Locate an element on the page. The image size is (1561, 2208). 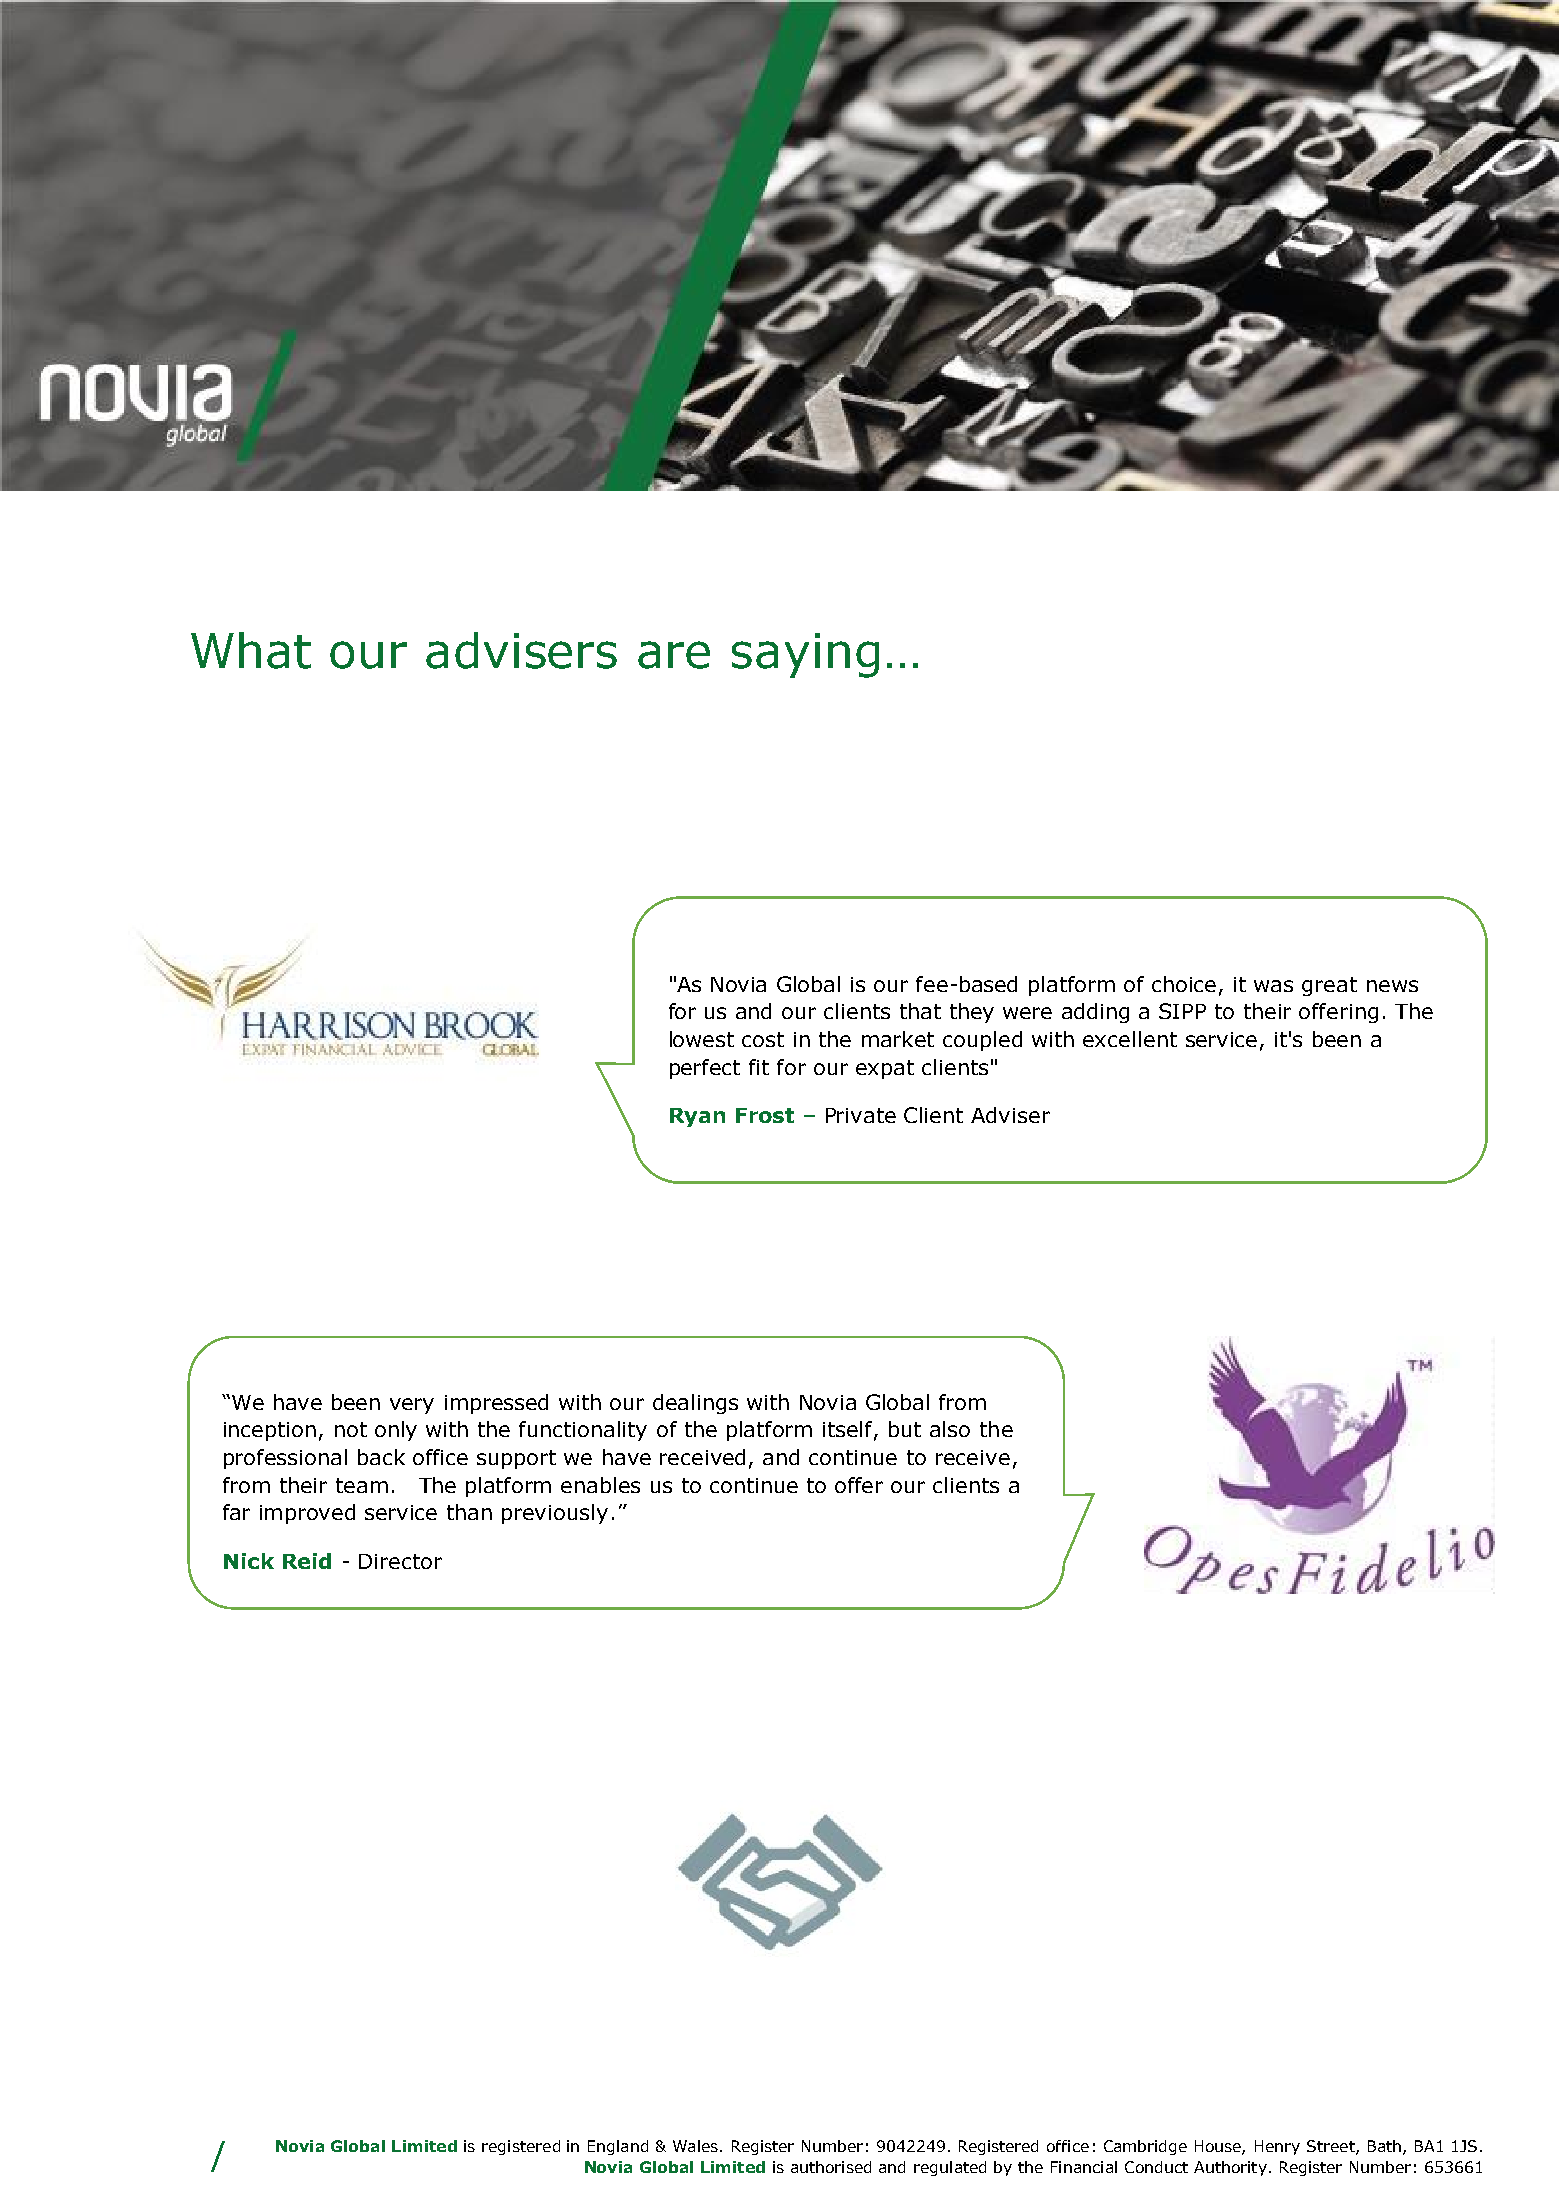
excellent is located at coordinates (1130, 1039).
